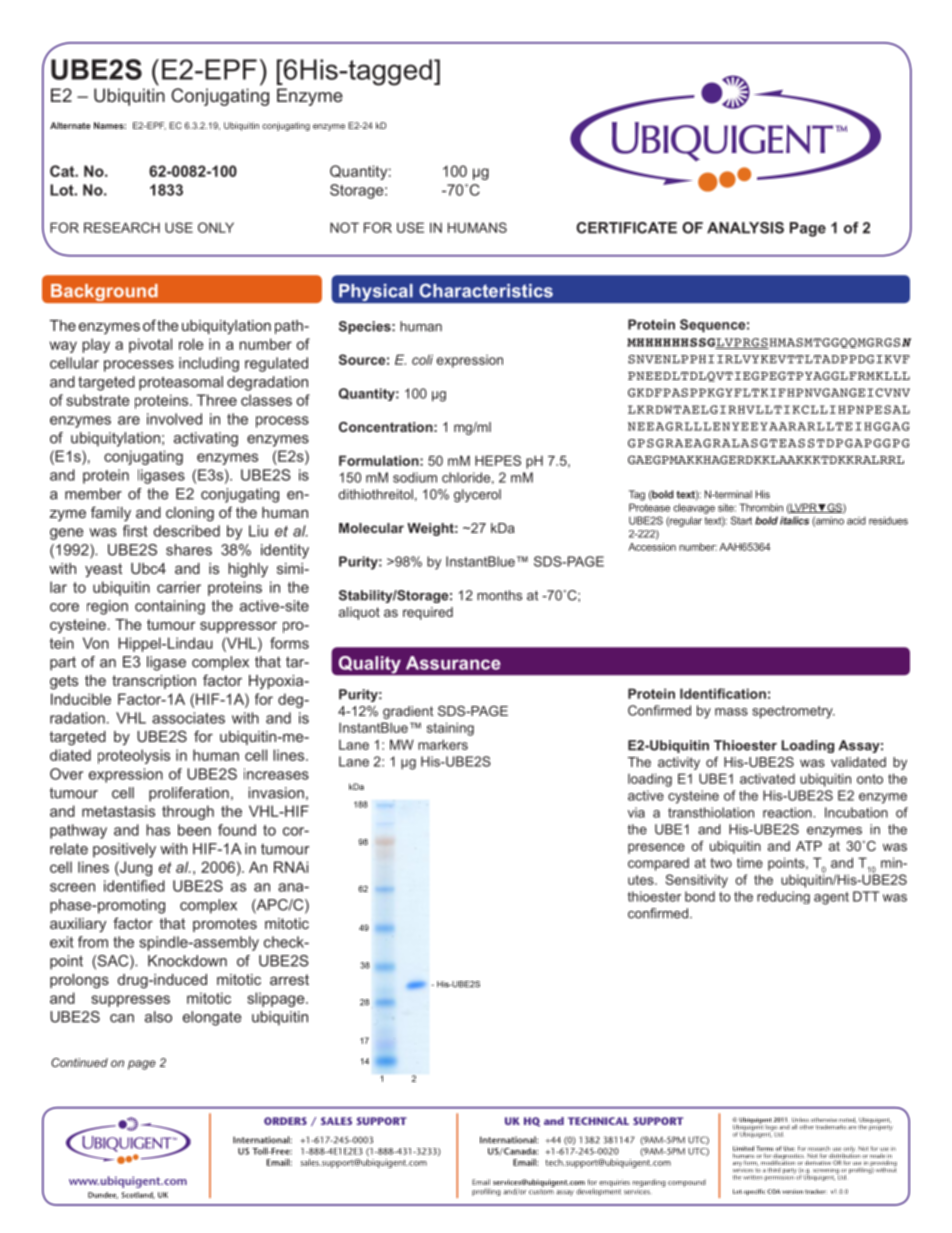 Image resolution: width=952 pixels, height=1233 pixels. Describe the element at coordinates (154, 682) in the screenshot. I see `transcription` at that location.
